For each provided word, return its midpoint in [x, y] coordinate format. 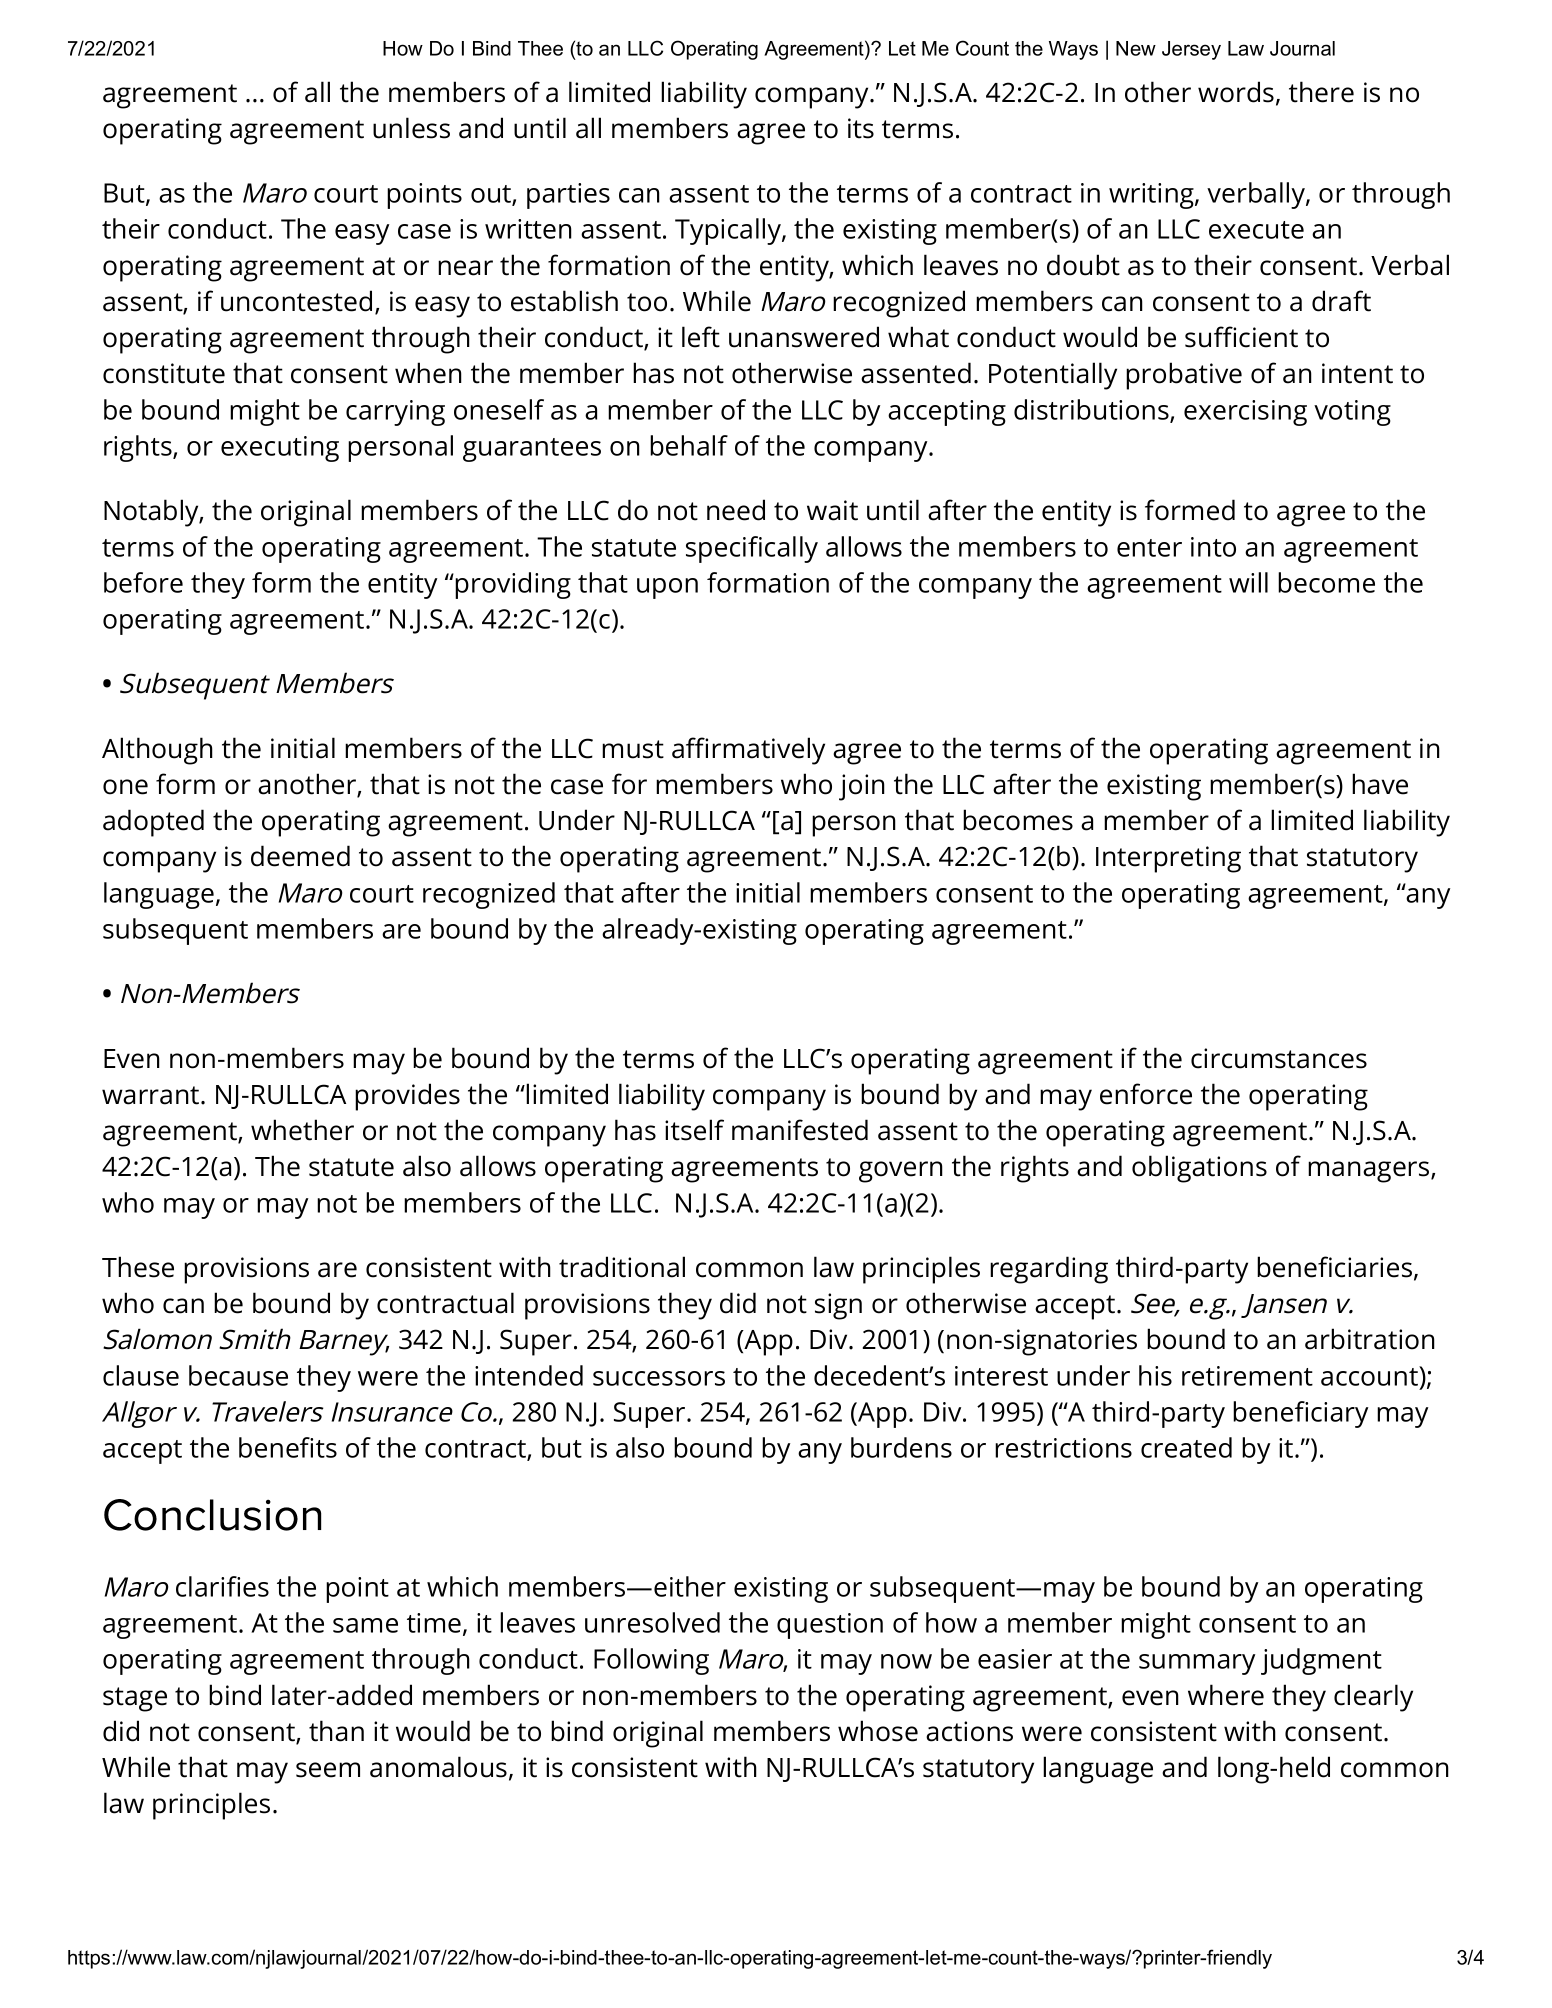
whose [878, 1731]
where [1226, 1695]
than [336, 1731]
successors [659, 1378]
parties [568, 196]
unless [411, 128]
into [1213, 547]
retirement [1247, 1376]
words [1236, 92]
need [736, 510]
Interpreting [1168, 859]
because [238, 1375]
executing [280, 449]
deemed [300, 856]
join [862, 787]
